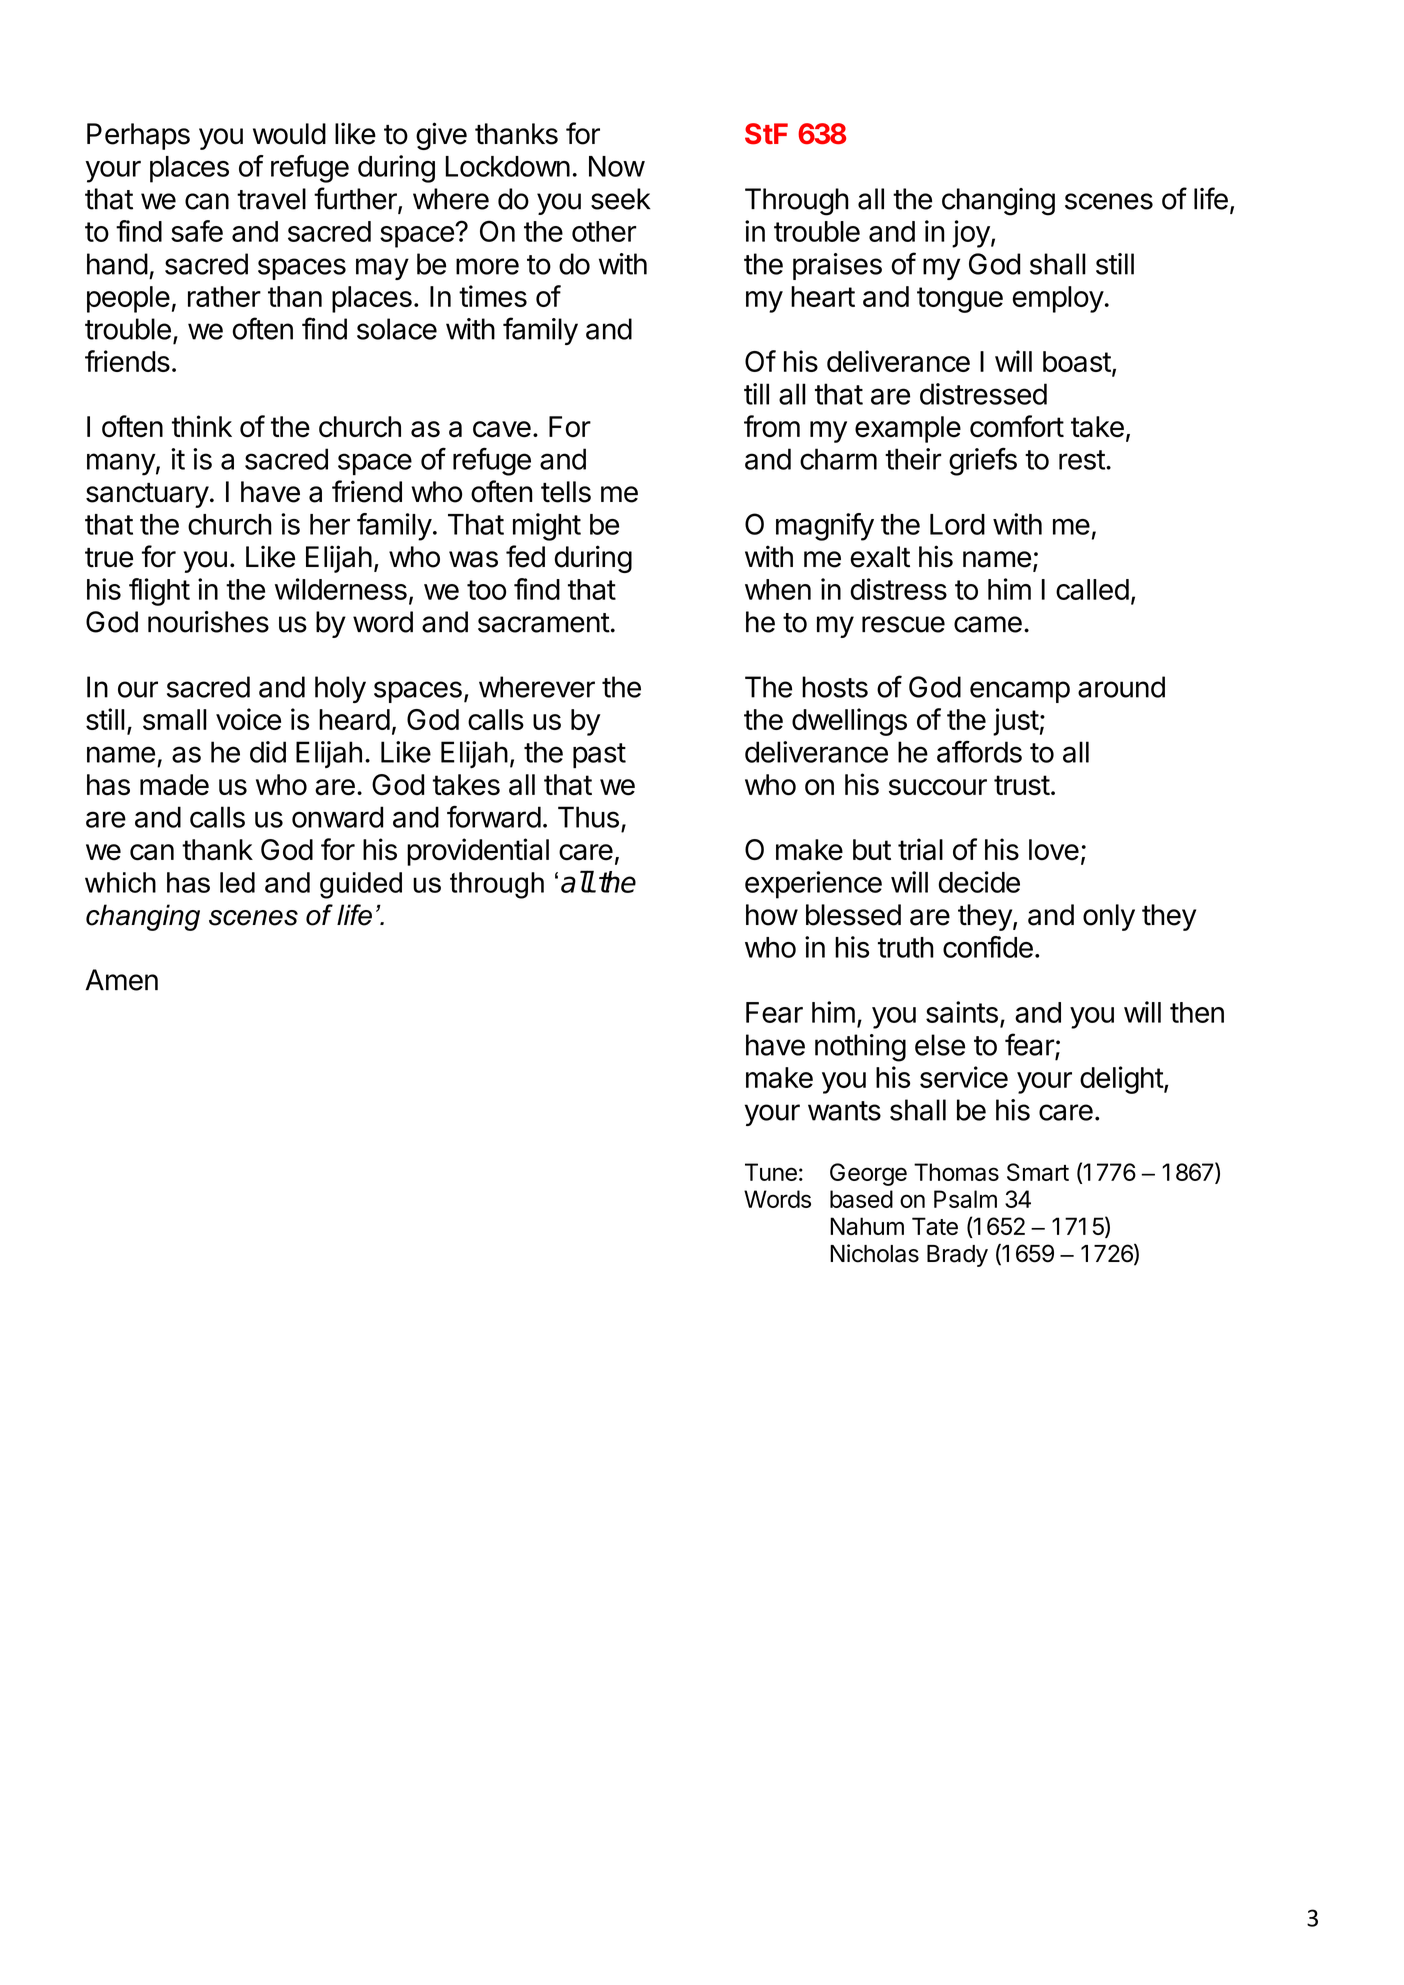  Describe the element at coordinates (617, 166) in the document. I see `Now` at that location.
